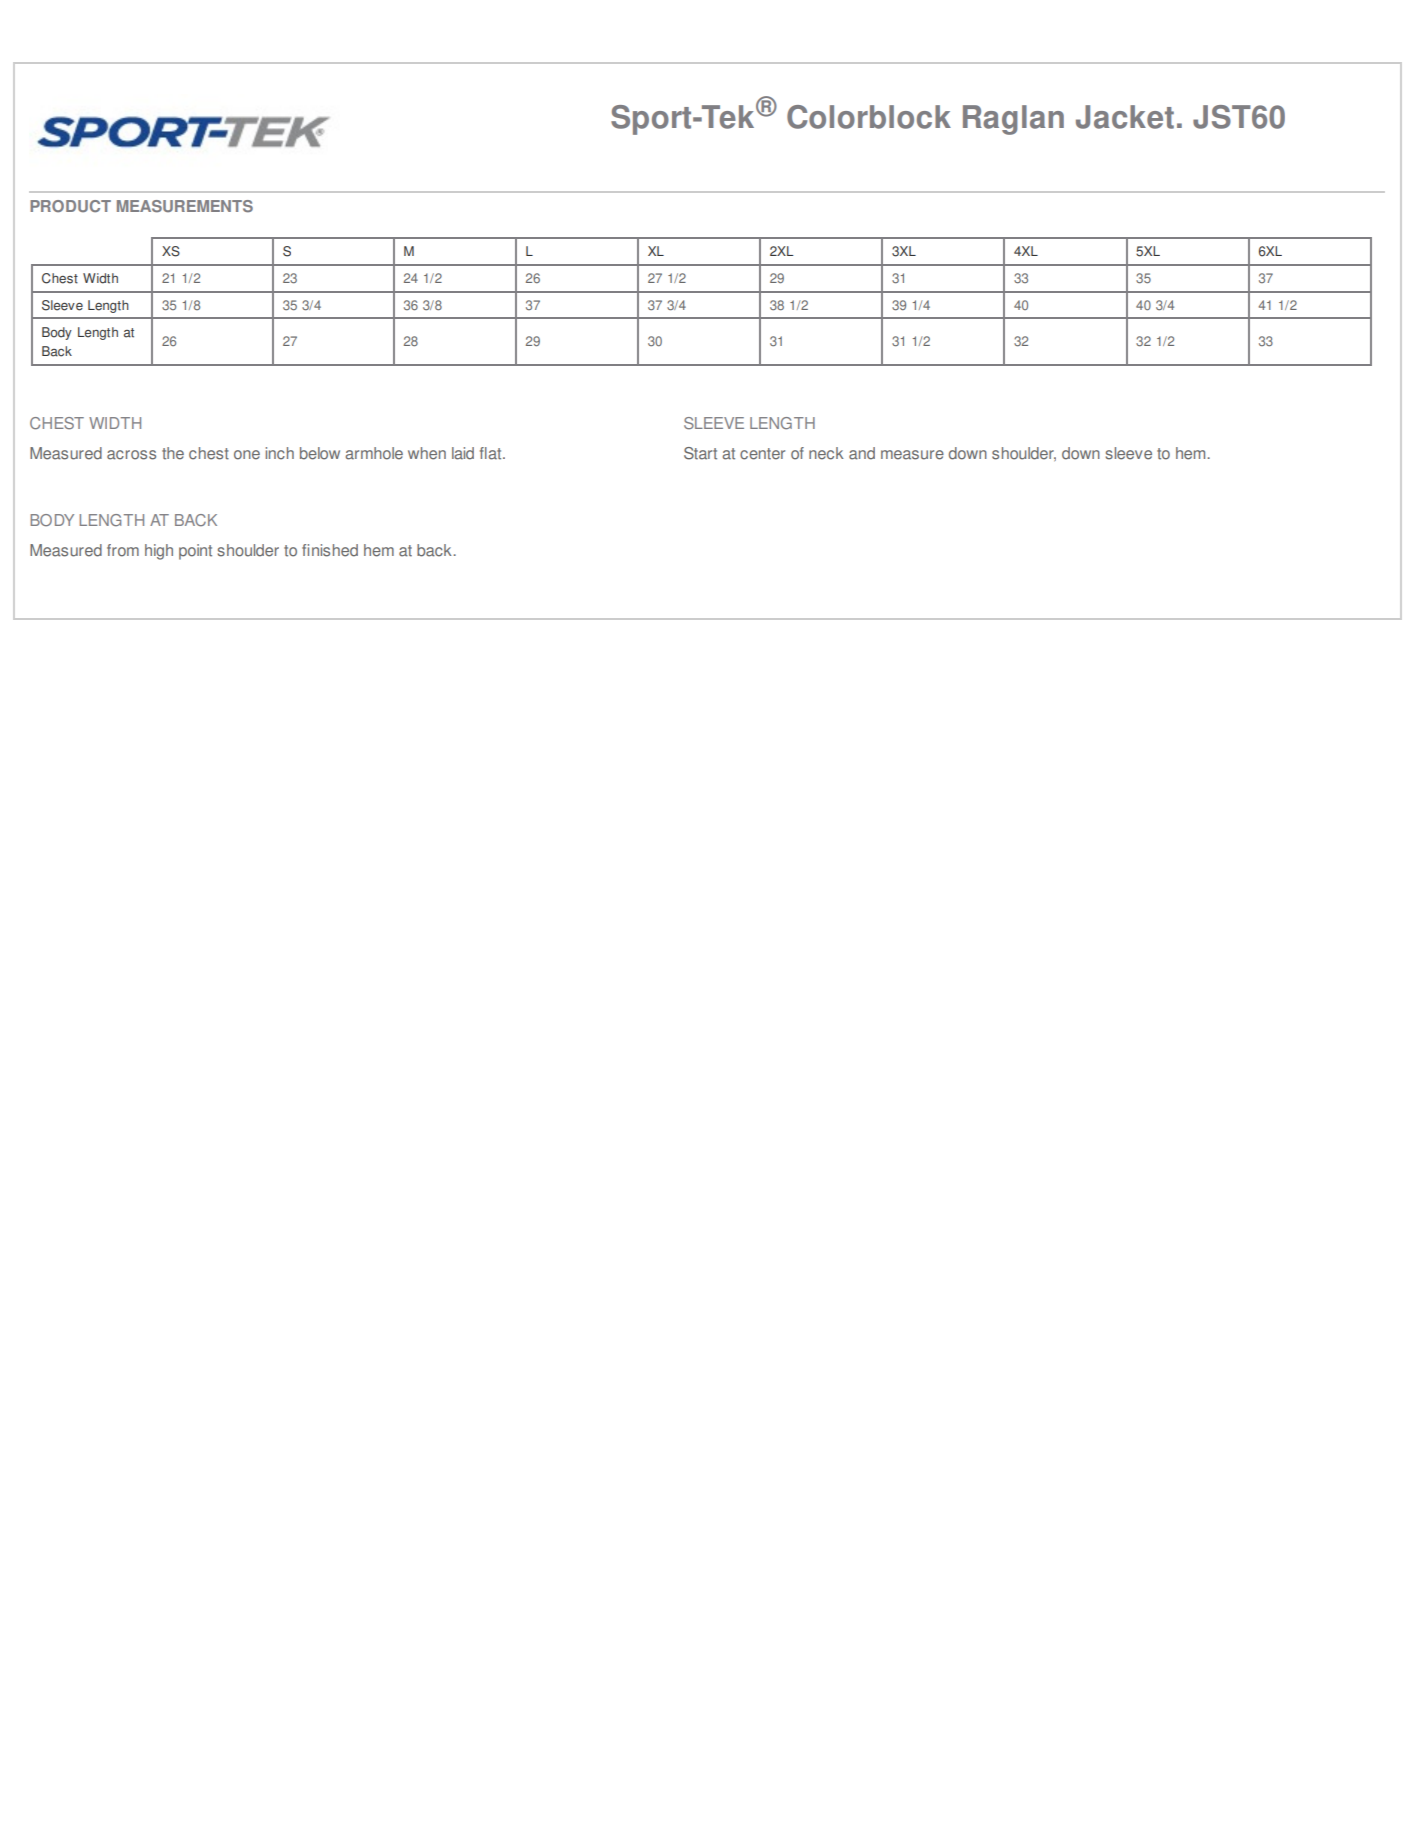 Image resolution: width=1416 pixels, height=1840 pixels. Describe the element at coordinates (173, 453) in the document. I see `the` at that location.
